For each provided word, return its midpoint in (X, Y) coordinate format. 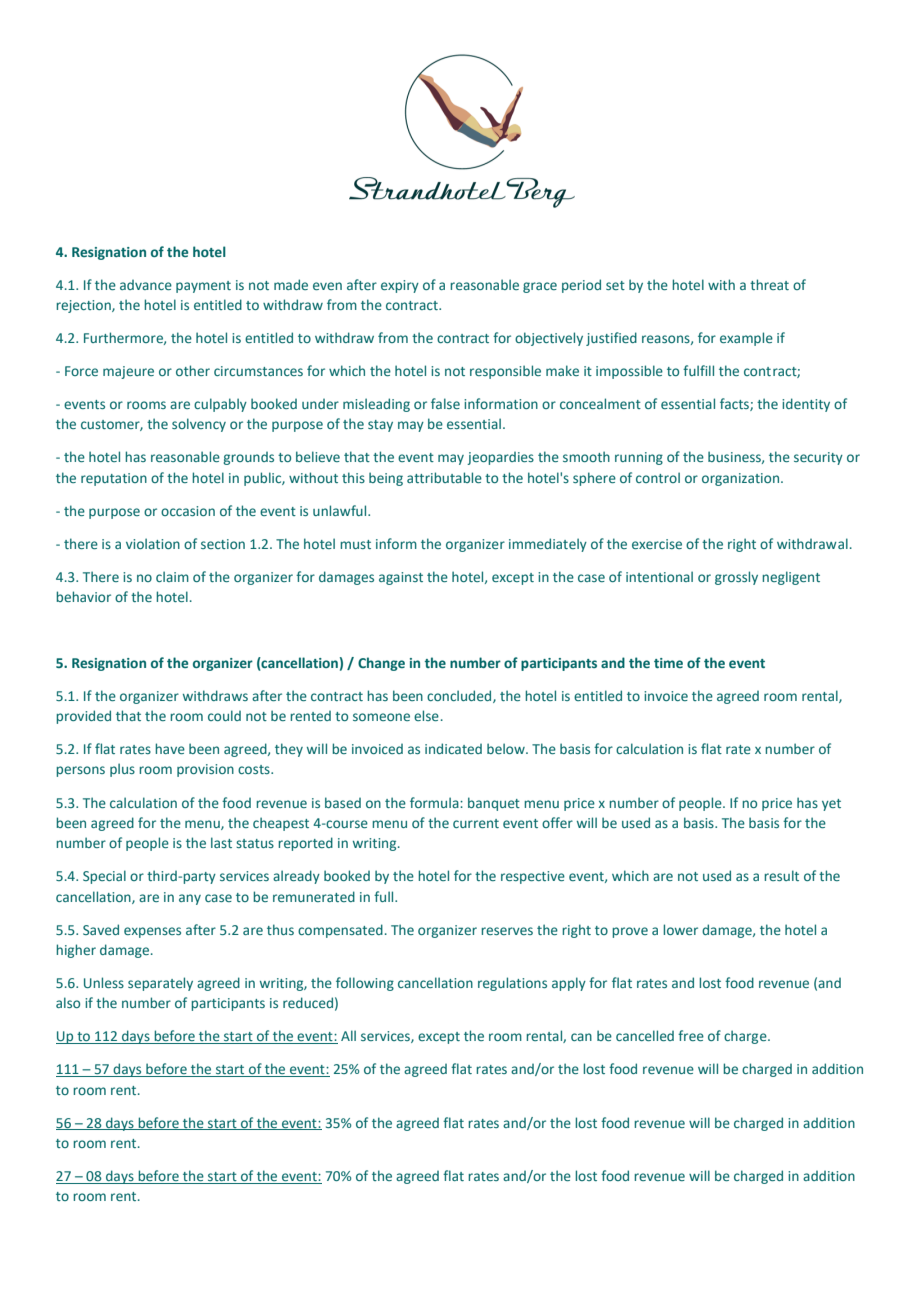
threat (769, 284)
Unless (104, 982)
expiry (400, 286)
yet (831, 805)
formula (435, 802)
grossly (736, 578)
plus (122, 770)
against (401, 578)
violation (153, 543)
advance (146, 285)
